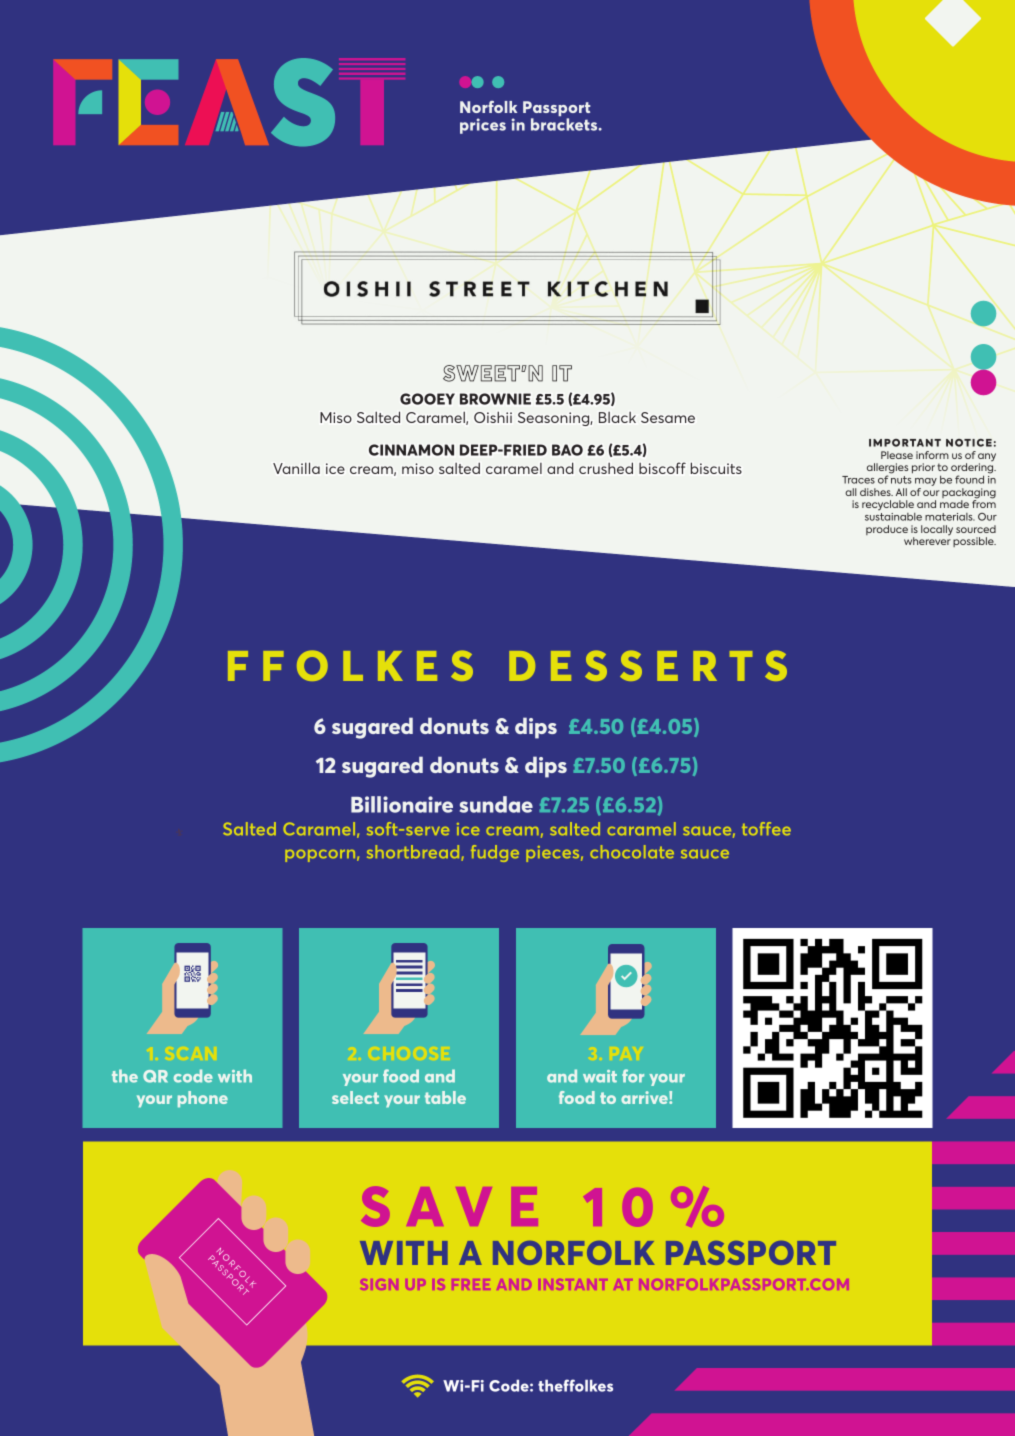 This document has height=1436, width=1015. Describe the element at coordinates (483, 126) in the document. I see `prices` at that location.
